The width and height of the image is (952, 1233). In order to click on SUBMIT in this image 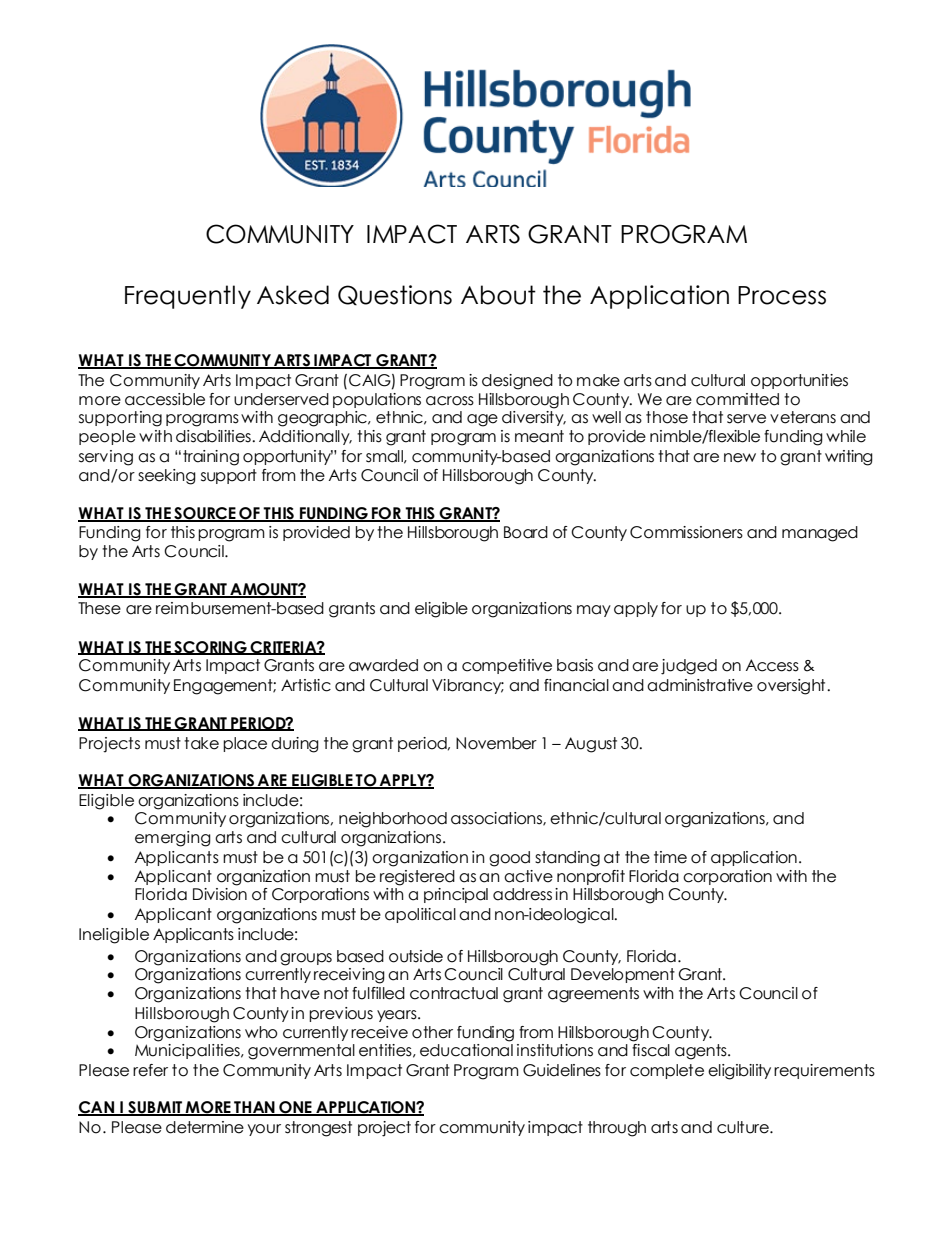, I will do `click(155, 1108)`.
